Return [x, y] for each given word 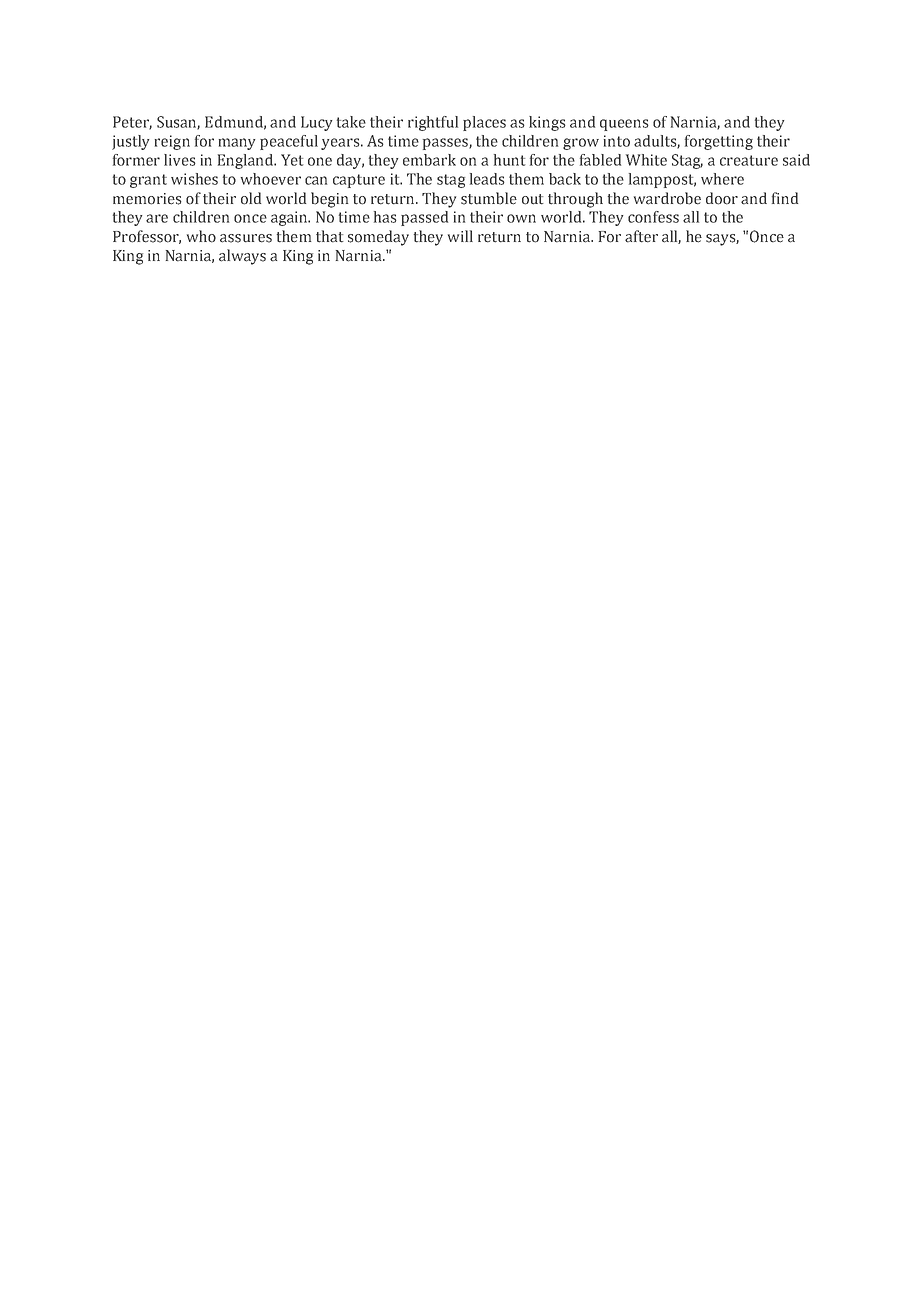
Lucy [316, 123]
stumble [489, 198]
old [251, 198]
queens [624, 125]
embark [429, 160]
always [242, 257]
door [722, 198]
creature [749, 160]
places [484, 123]
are [157, 218]
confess [653, 217]
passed [424, 218]
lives [180, 160]
